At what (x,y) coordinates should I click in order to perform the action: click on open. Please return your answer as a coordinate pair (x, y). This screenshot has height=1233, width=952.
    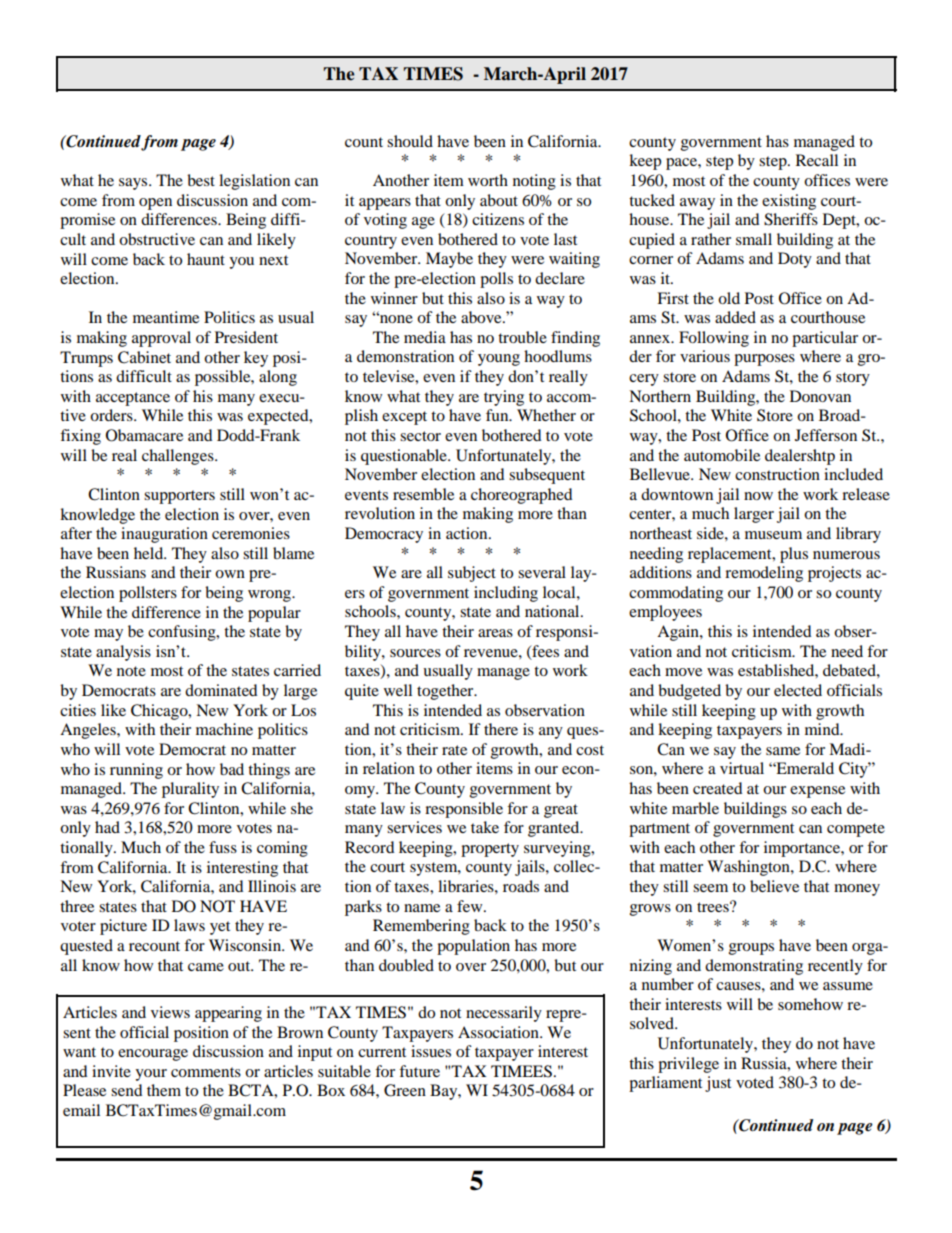
    Looking at the image, I should click on (155, 204).
